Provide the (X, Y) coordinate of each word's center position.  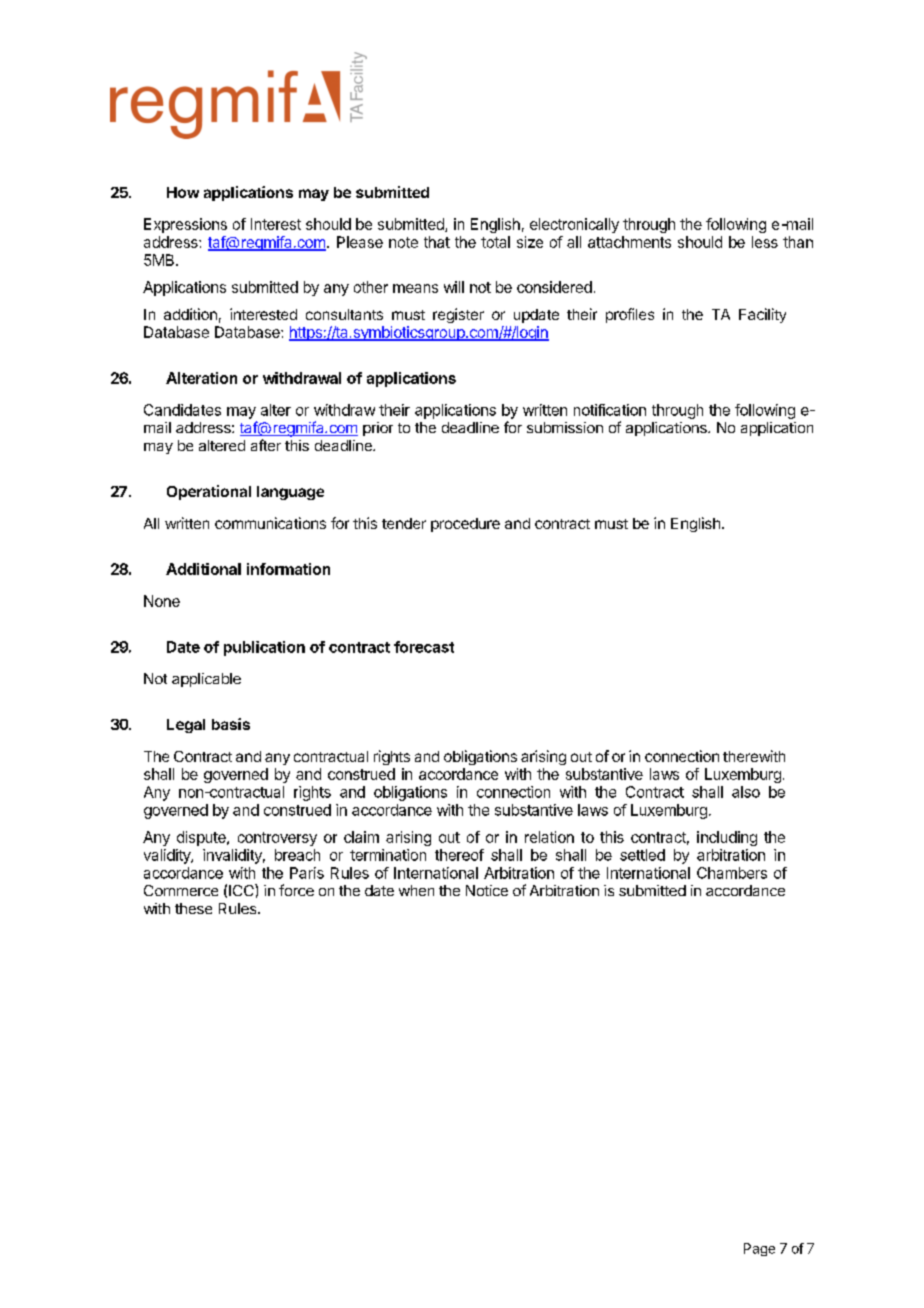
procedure (465, 525)
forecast (424, 647)
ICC (242, 890)
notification (610, 410)
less (765, 242)
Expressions (185, 225)
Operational (209, 492)
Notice (487, 890)
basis (231, 724)
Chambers (732, 873)
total (495, 242)
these (193, 908)
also (746, 792)
